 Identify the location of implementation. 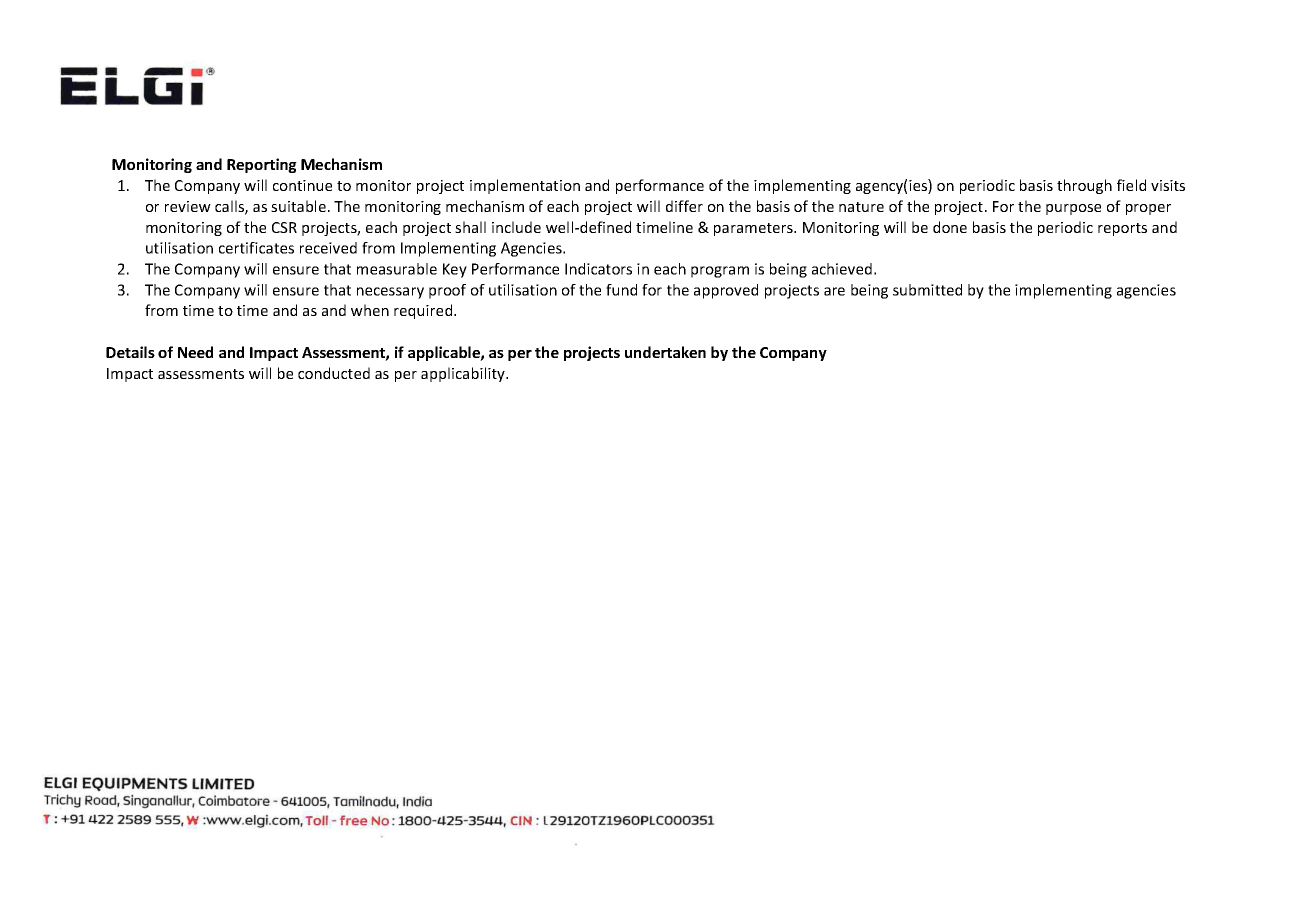
(525, 186).
